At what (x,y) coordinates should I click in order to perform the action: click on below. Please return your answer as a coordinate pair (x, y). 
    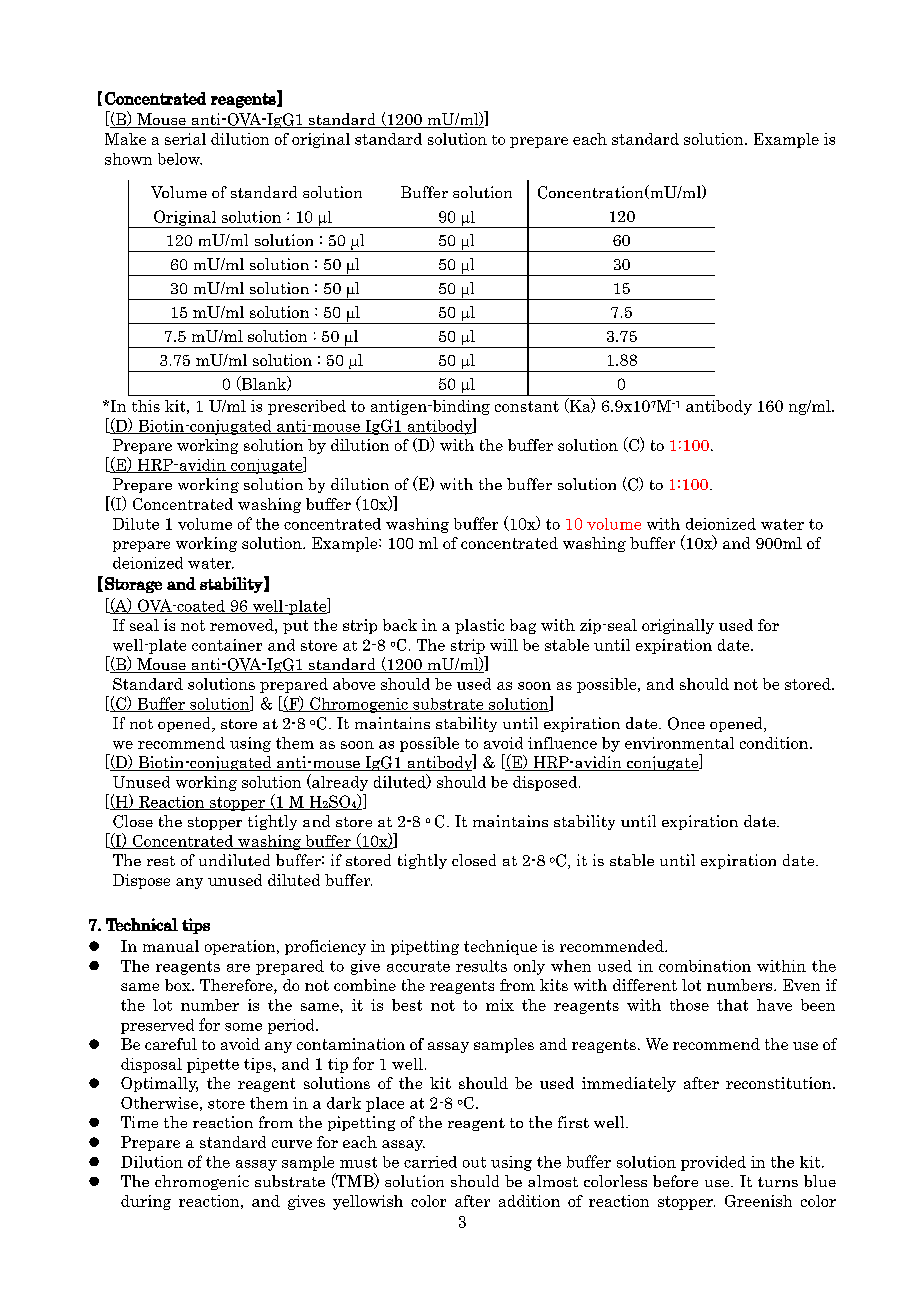
    Looking at the image, I should click on (180, 159).
